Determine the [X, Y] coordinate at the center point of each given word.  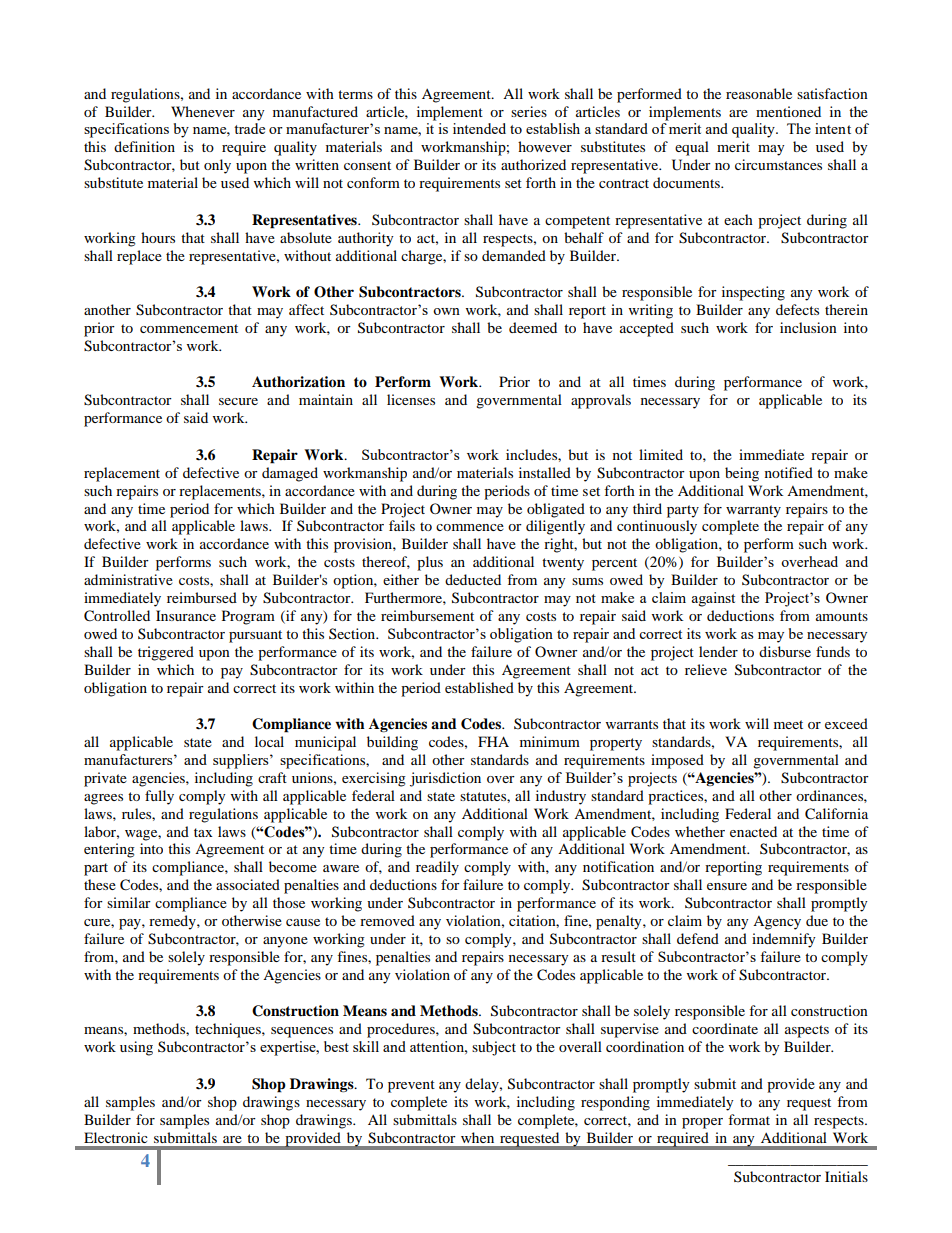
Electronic [116, 1137]
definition [144, 146]
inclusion [808, 327]
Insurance [186, 615]
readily [437, 868]
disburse [785, 651]
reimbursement [427, 615]
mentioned [788, 111]
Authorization [298, 382]
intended [479, 128]
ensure [727, 886]
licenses [411, 399]
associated [248, 884]
